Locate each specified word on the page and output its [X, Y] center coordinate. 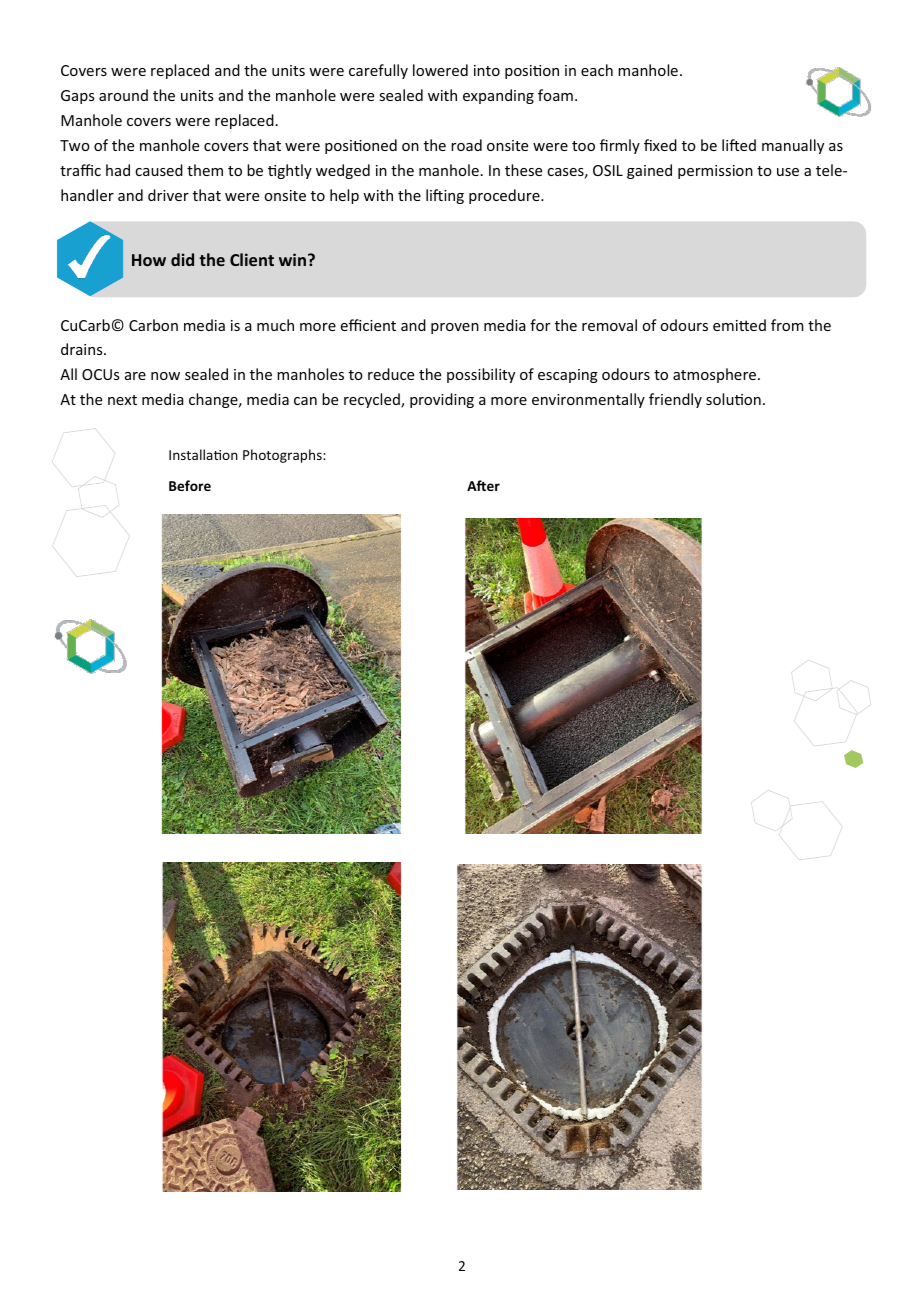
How [149, 260]
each [597, 70]
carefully [378, 71]
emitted [739, 325]
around [123, 95]
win [292, 259]
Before [190, 485]
